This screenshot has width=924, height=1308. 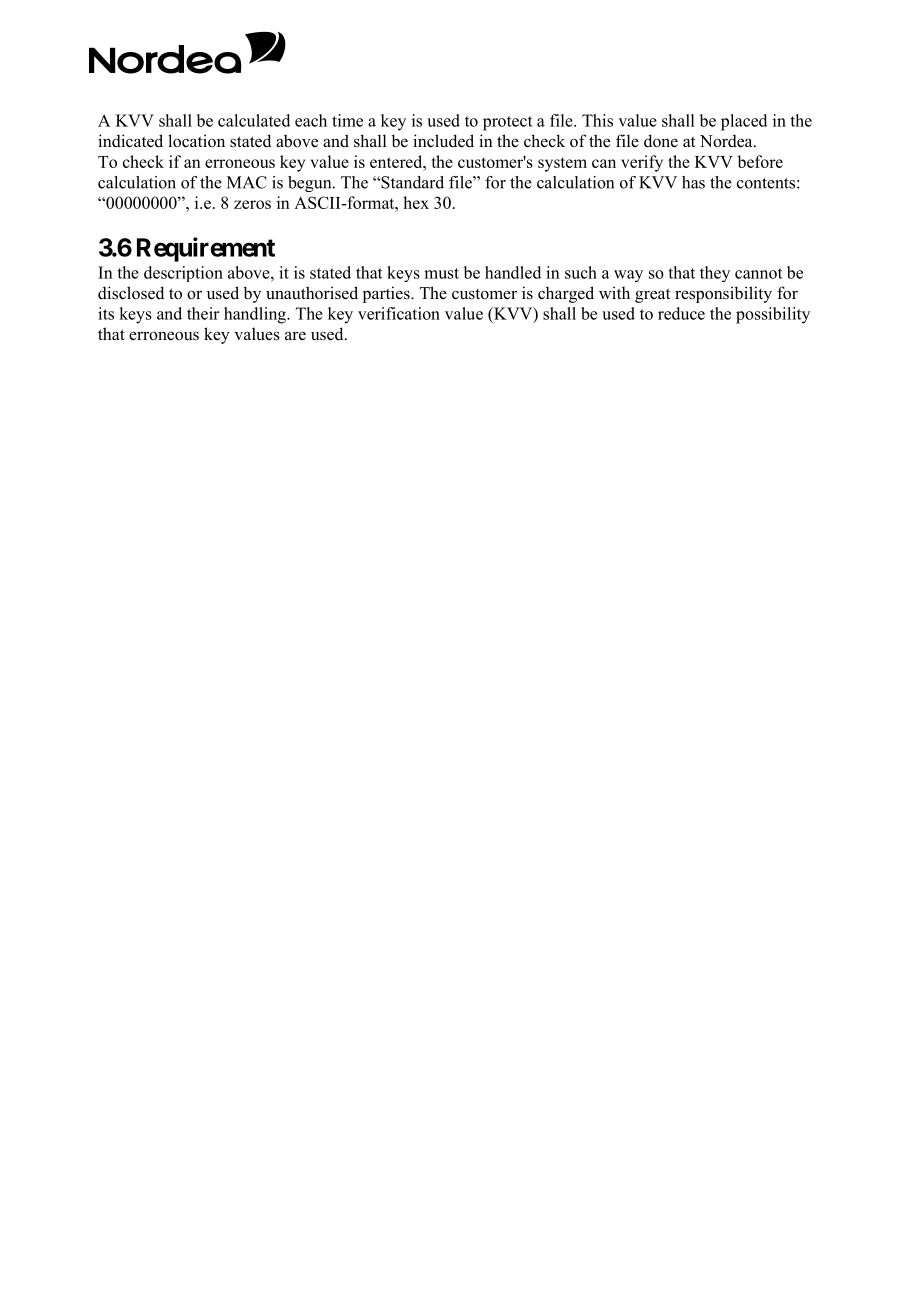 I want to click on hex, so click(x=416, y=202).
